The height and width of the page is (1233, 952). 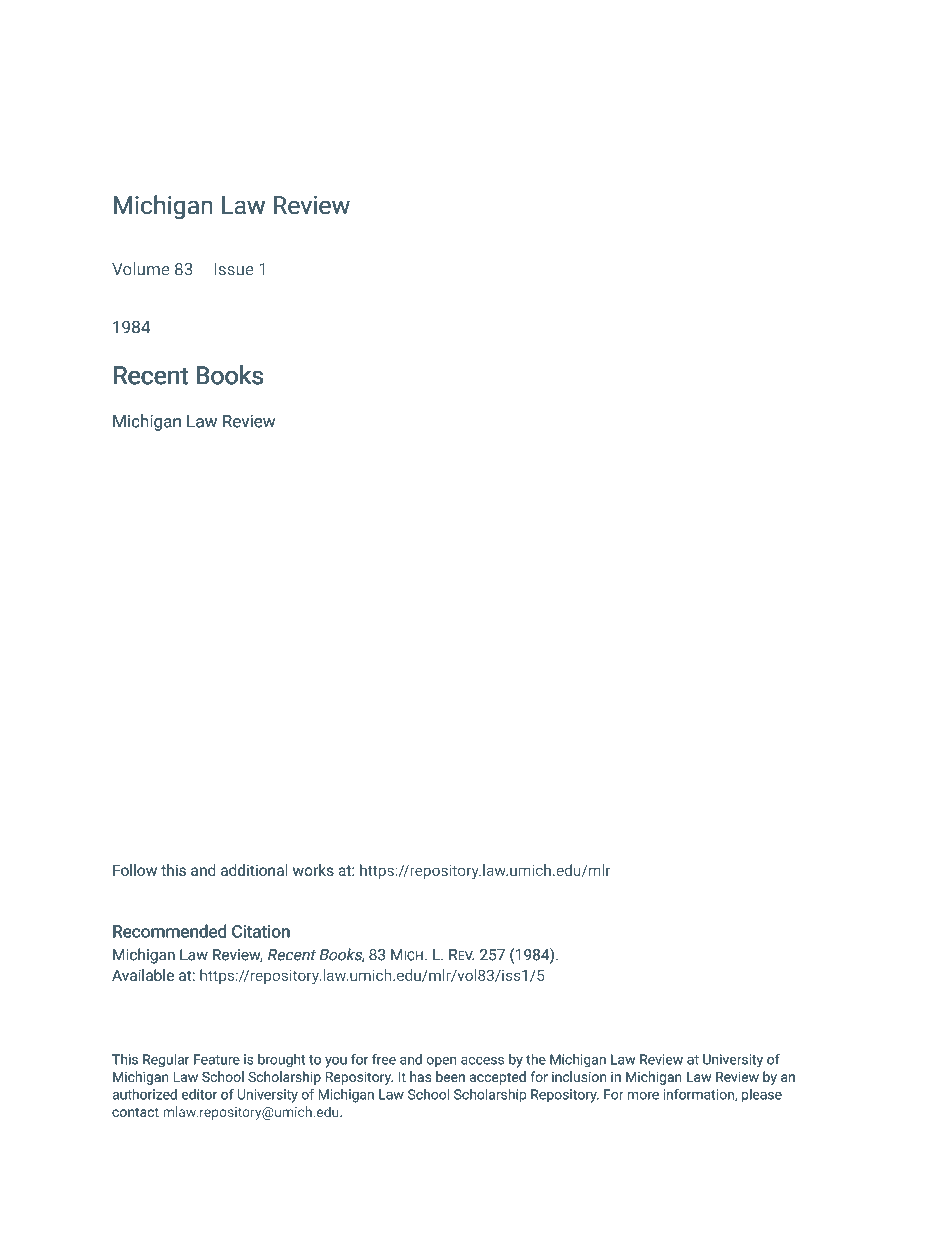 What do you see at coordinates (140, 269) in the page?
I see `Volume` at bounding box center [140, 269].
